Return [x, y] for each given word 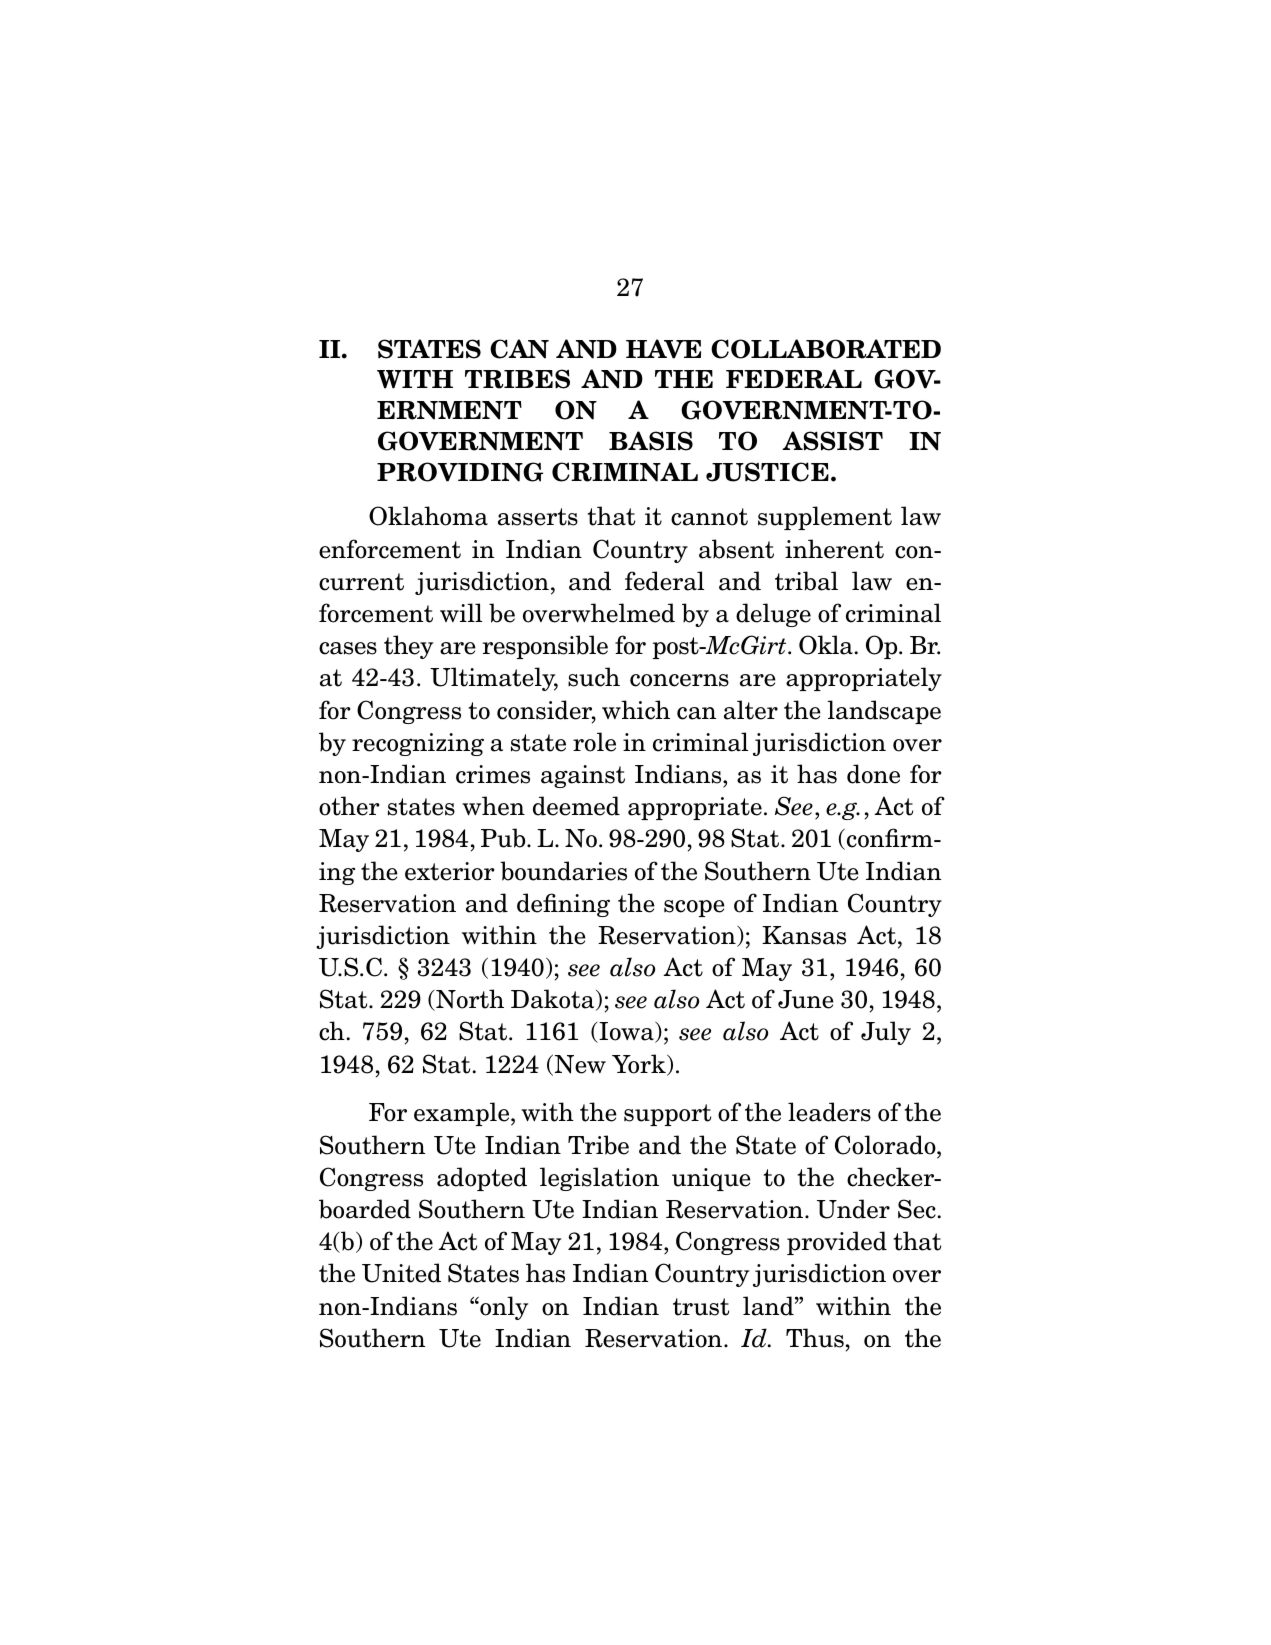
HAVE [663, 349]
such [594, 677]
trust [701, 1307]
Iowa [626, 1032]
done [873, 774]
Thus [815, 1338]
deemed [576, 806]
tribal [806, 581]
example [463, 1114]
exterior [450, 871]
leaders [829, 1112]
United [401, 1273]
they [408, 647]
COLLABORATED [826, 349]
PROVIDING [460, 472]
